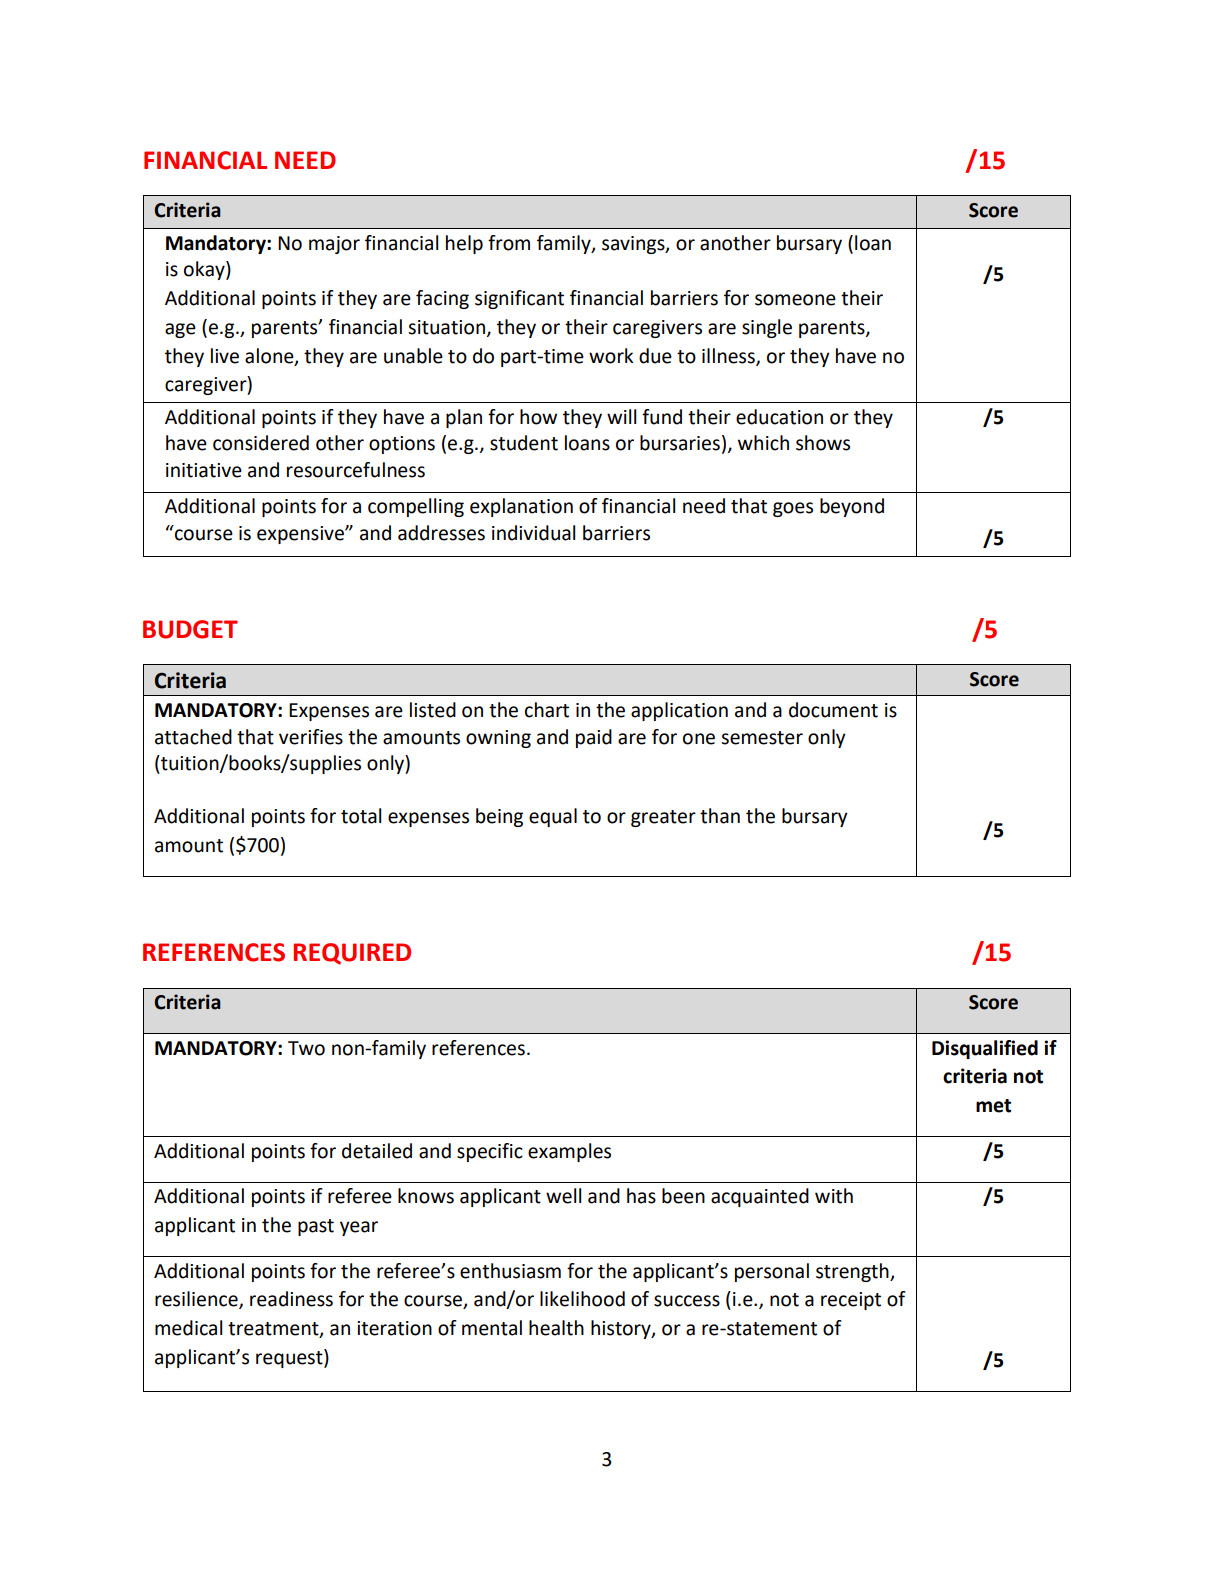  What do you see at coordinates (582, 1299) in the page?
I see `likelihood` at bounding box center [582, 1299].
